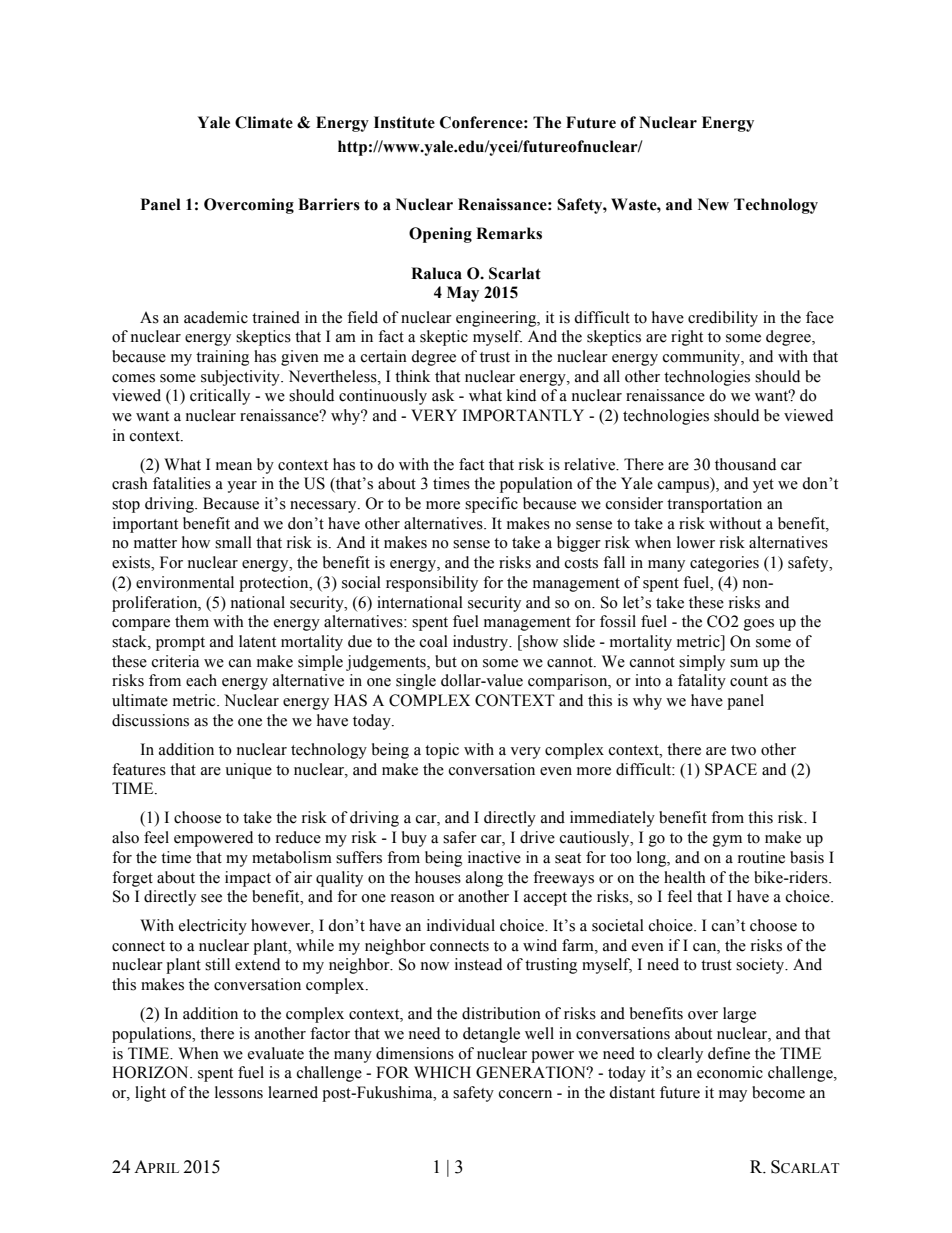 This document has width=952, height=1233. What do you see at coordinates (713, 204) in the document?
I see `New` at bounding box center [713, 204].
